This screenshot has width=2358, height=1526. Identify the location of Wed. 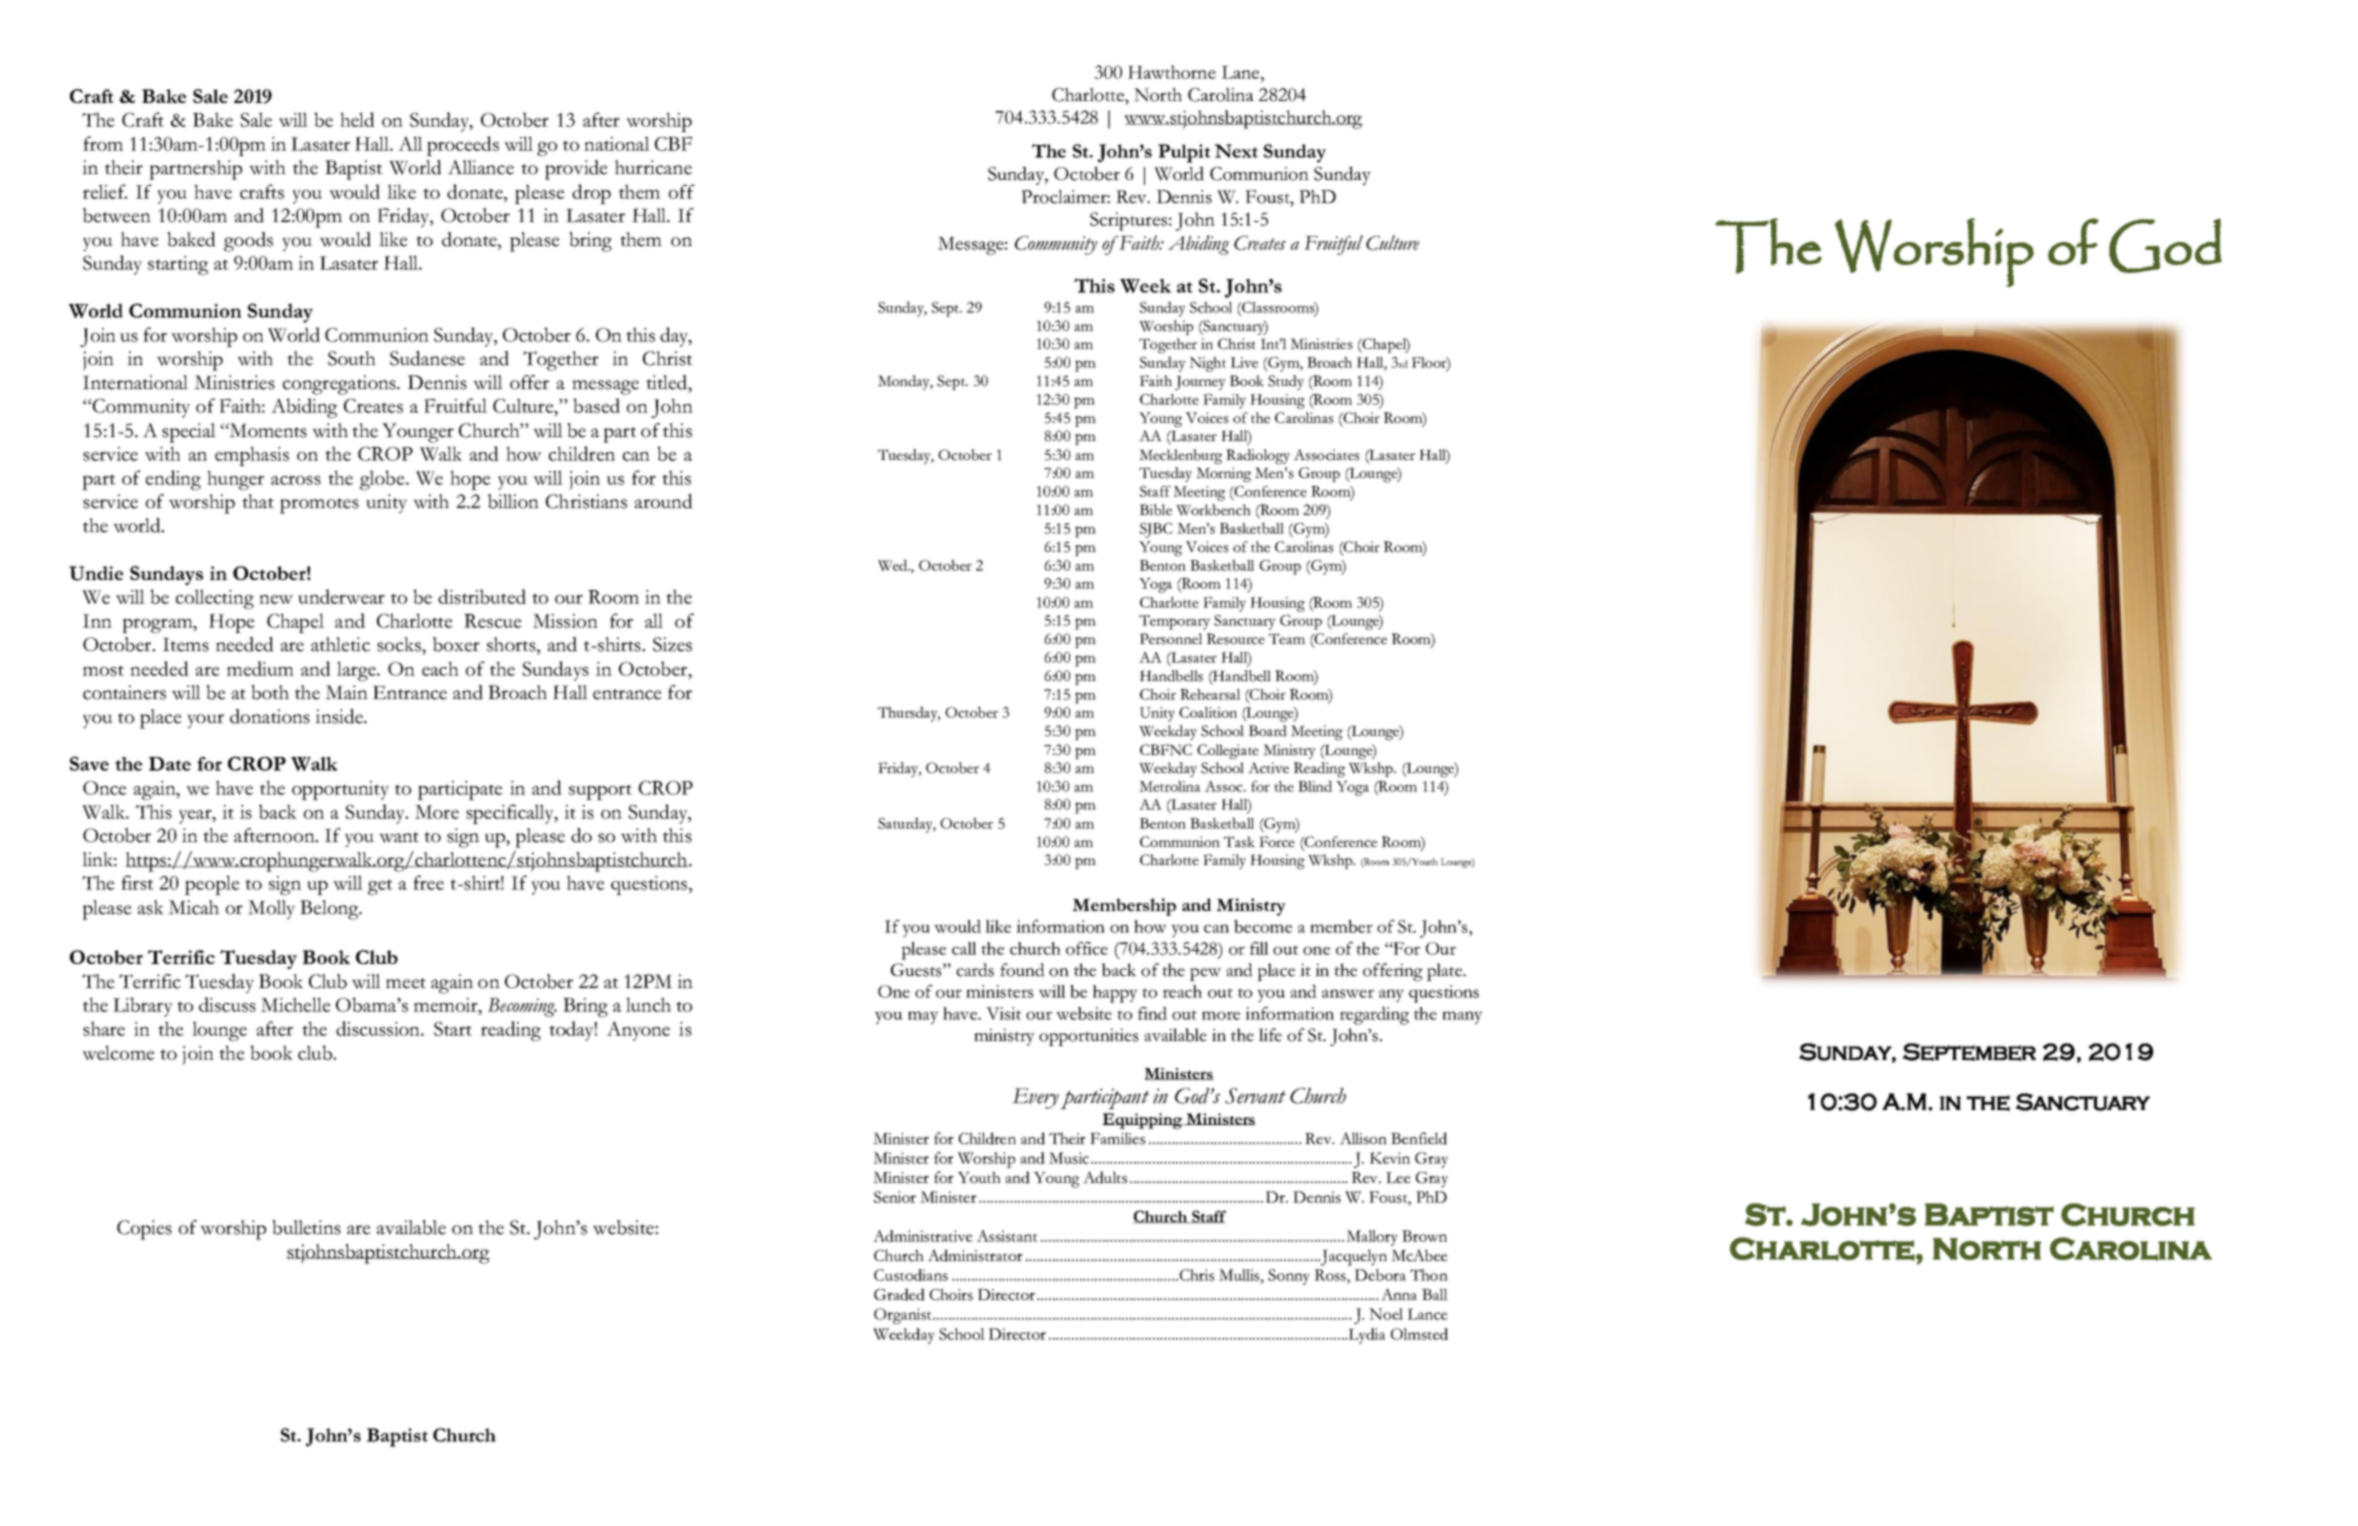
(894, 565).
